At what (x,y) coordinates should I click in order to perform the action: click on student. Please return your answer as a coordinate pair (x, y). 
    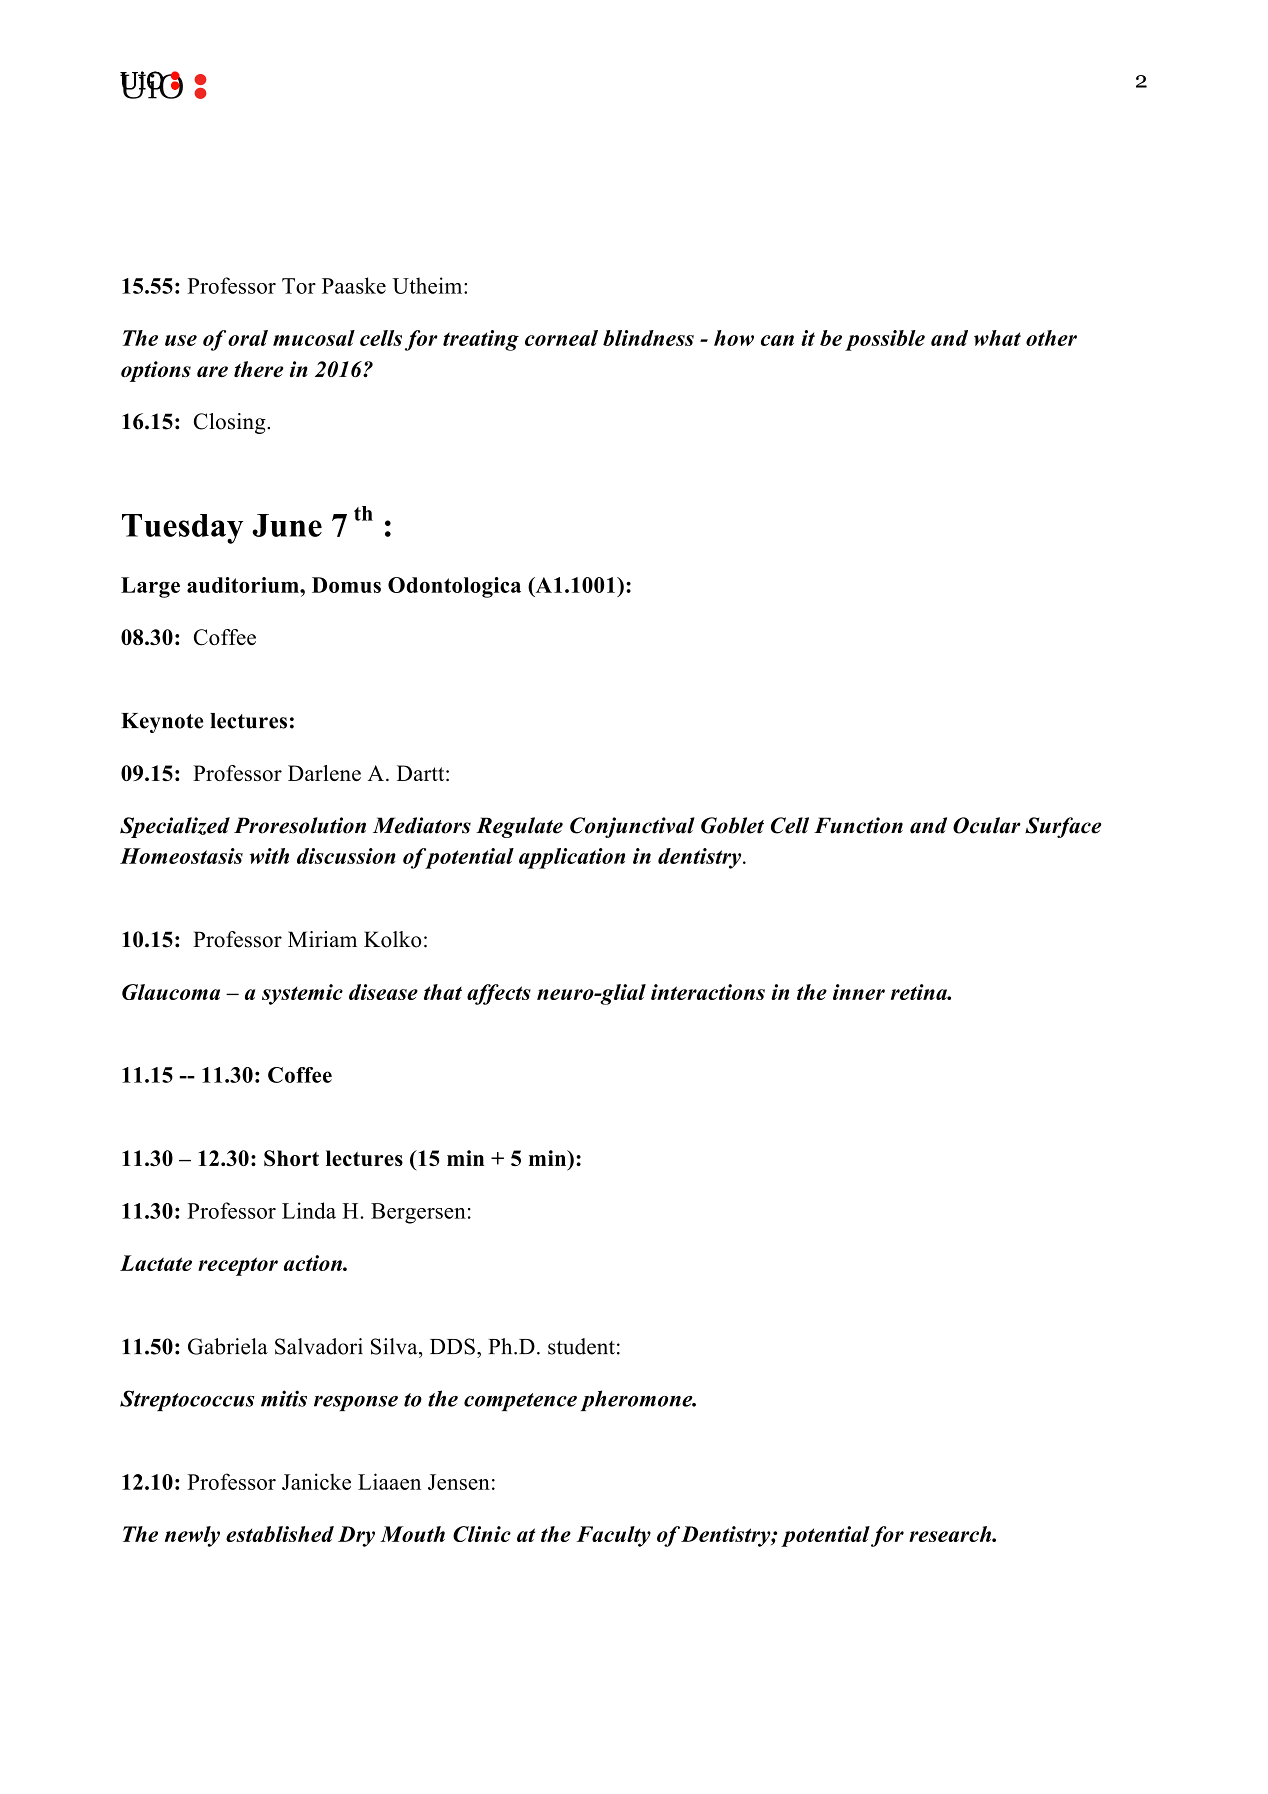
    Looking at the image, I should click on (581, 1346).
